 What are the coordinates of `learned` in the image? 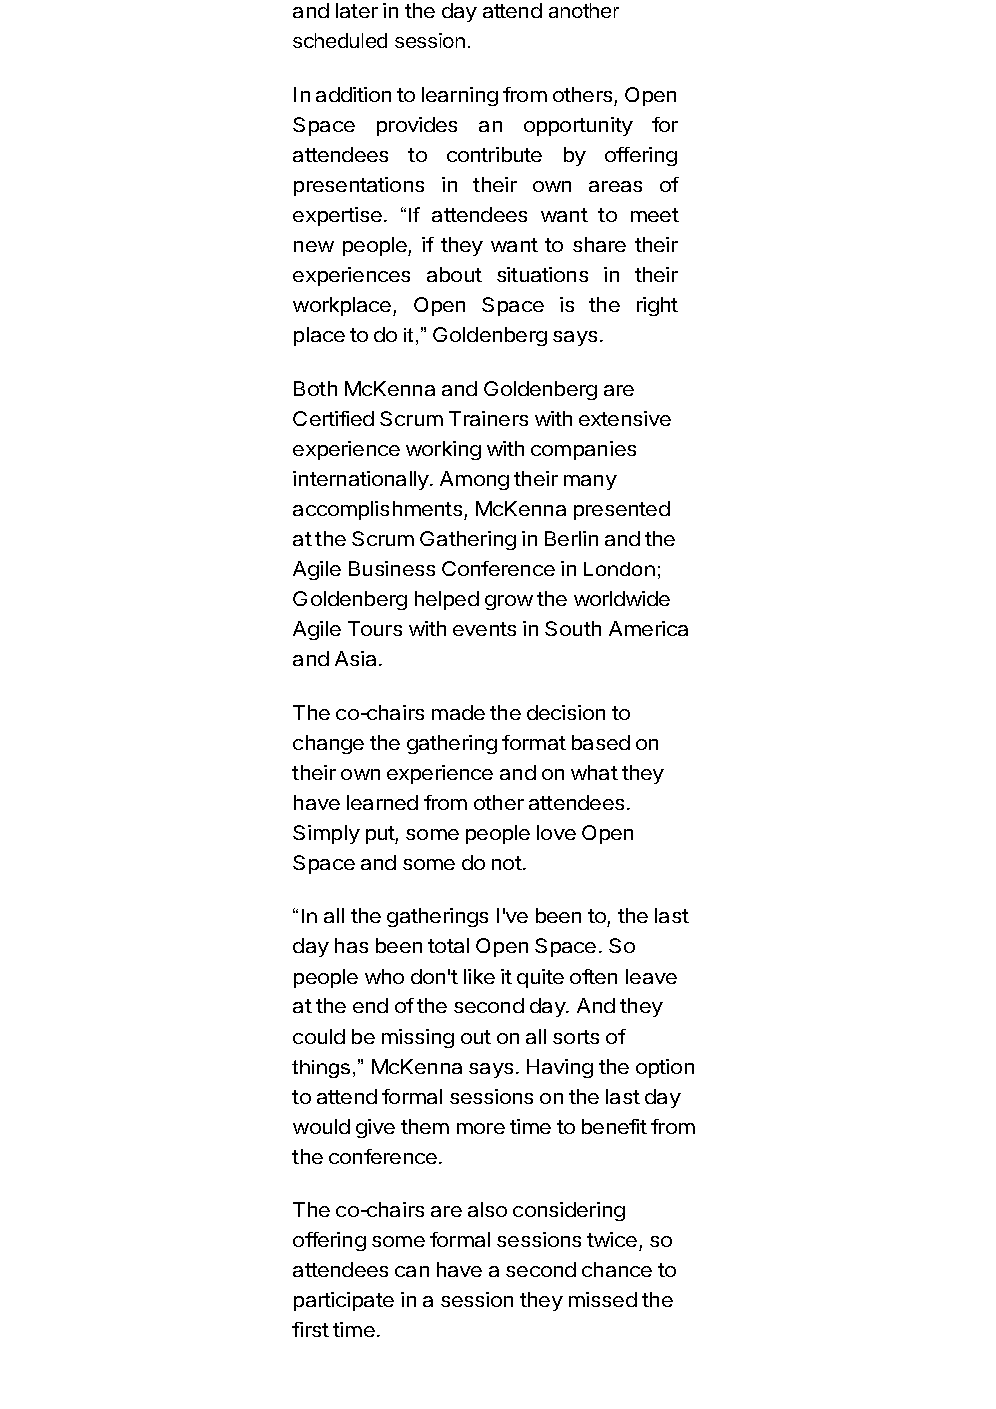 It's located at (382, 802).
